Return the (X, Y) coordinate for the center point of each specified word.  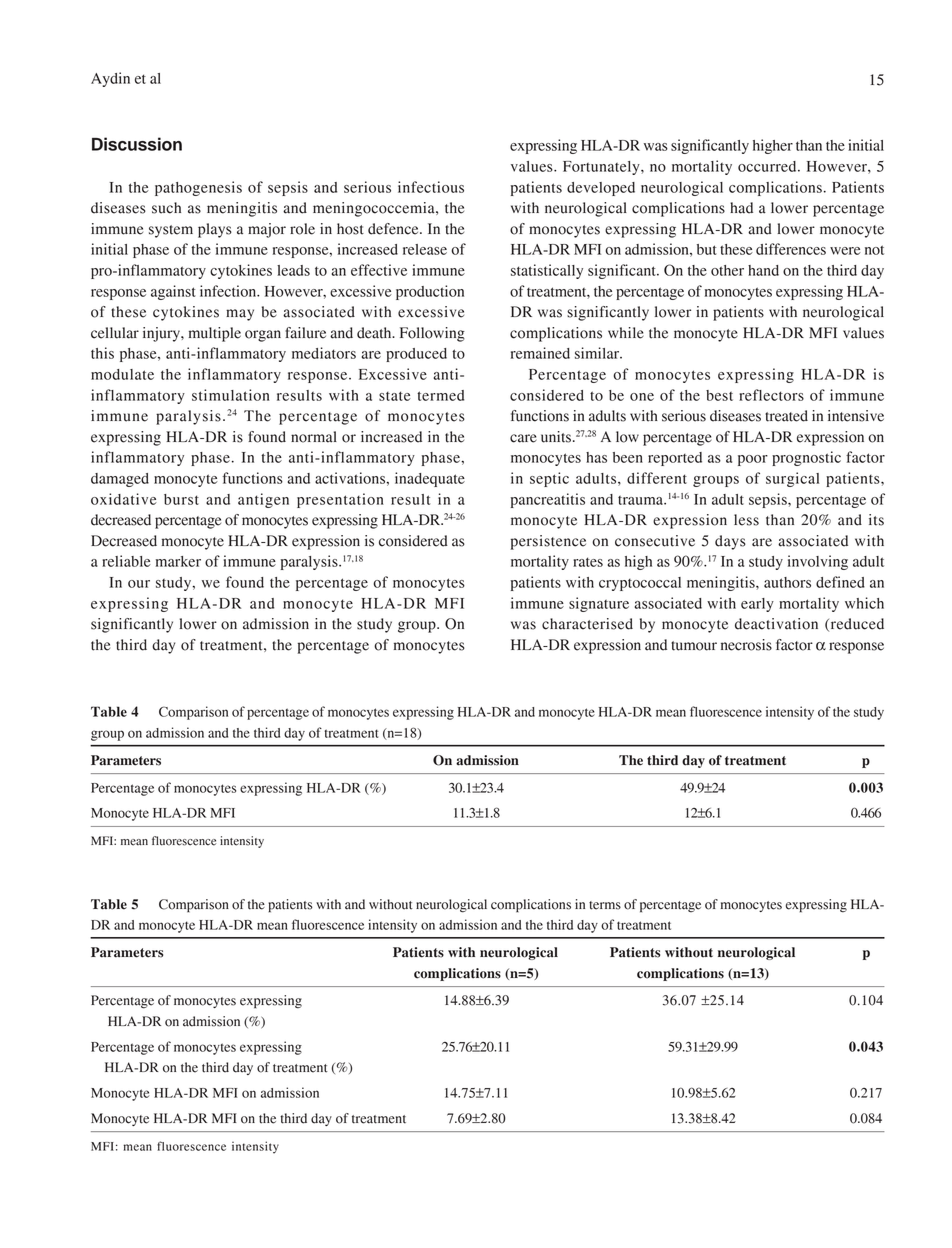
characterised (587, 624)
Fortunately (602, 168)
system (171, 231)
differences (791, 249)
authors (787, 582)
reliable (126, 561)
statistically (547, 271)
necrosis (746, 645)
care (523, 438)
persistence (548, 542)
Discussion (137, 144)
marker (178, 561)
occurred (768, 166)
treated (786, 416)
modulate (122, 374)
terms (605, 905)
